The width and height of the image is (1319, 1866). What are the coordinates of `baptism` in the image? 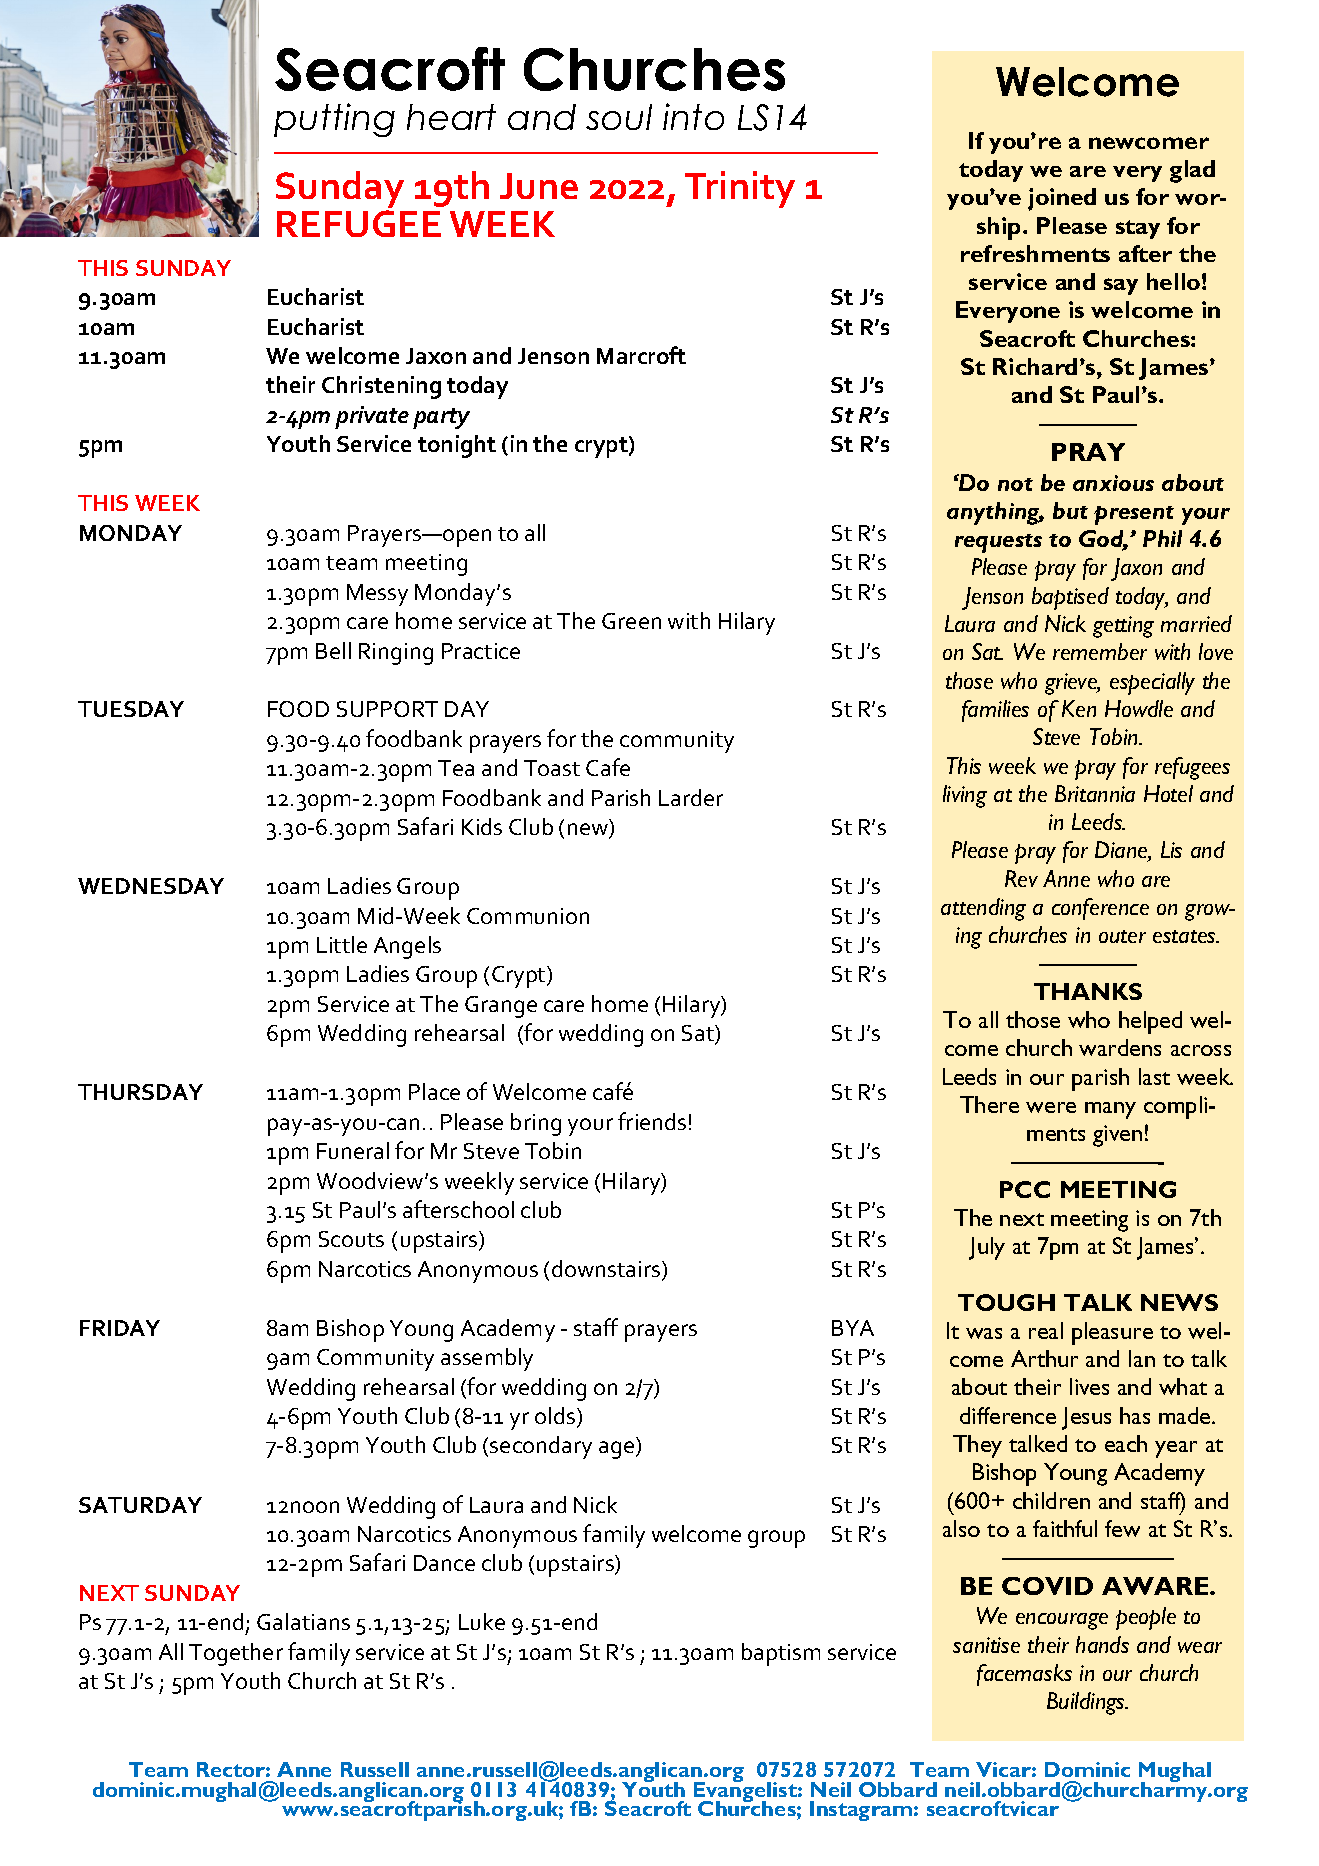 It's located at (781, 1654).
